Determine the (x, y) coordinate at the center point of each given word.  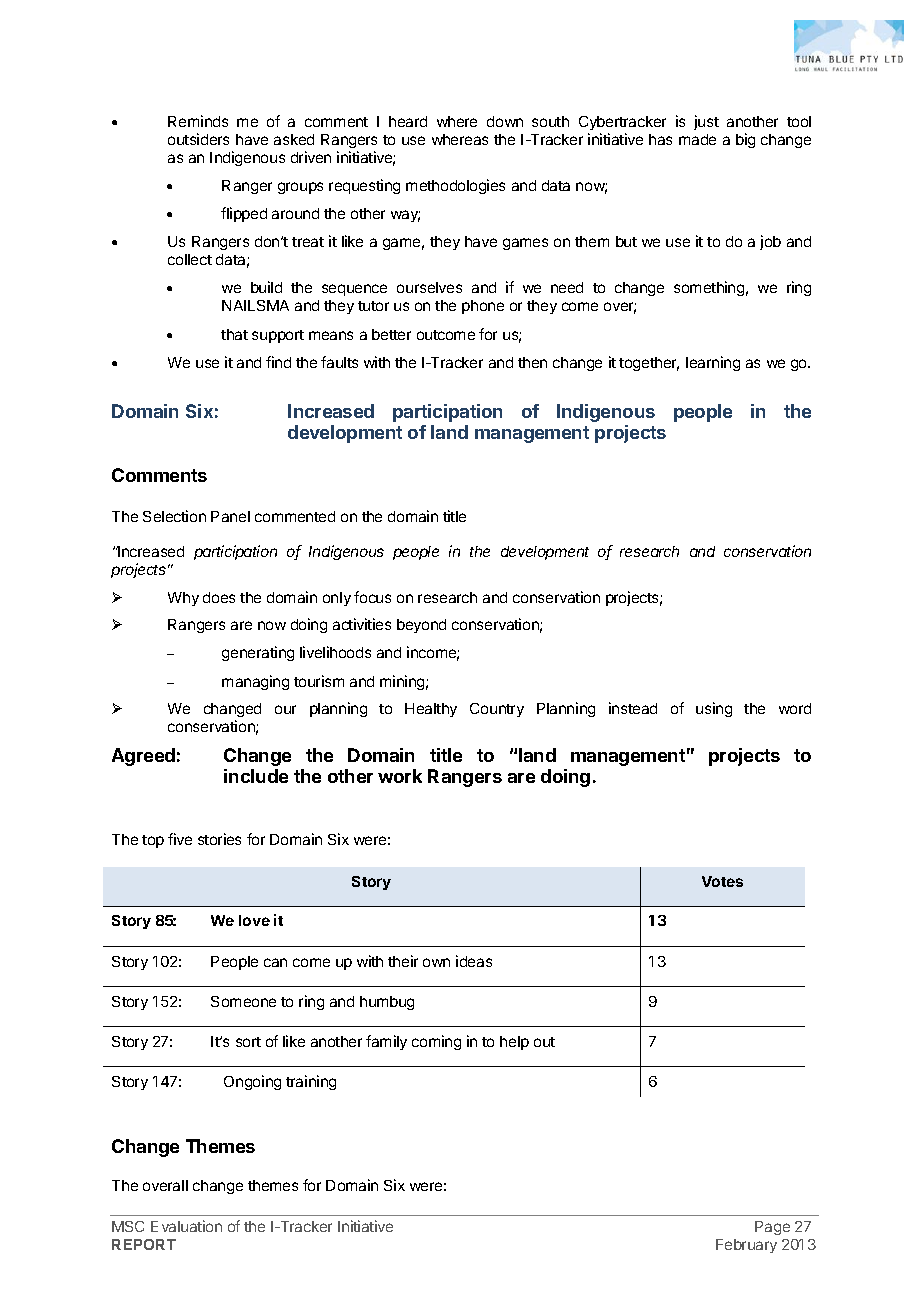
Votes (722, 881)
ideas (474, 961)
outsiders (198, 139)
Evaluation (186, 1226)
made (697, 139)
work (400, 776)
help (514, 1043)
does (219, 597)
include (256, 776)
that (234, 334)
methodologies (455, 186)
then (532, 362)
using (714, 709)
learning (713, 363)
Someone (243, 1001)
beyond (421, 626)
